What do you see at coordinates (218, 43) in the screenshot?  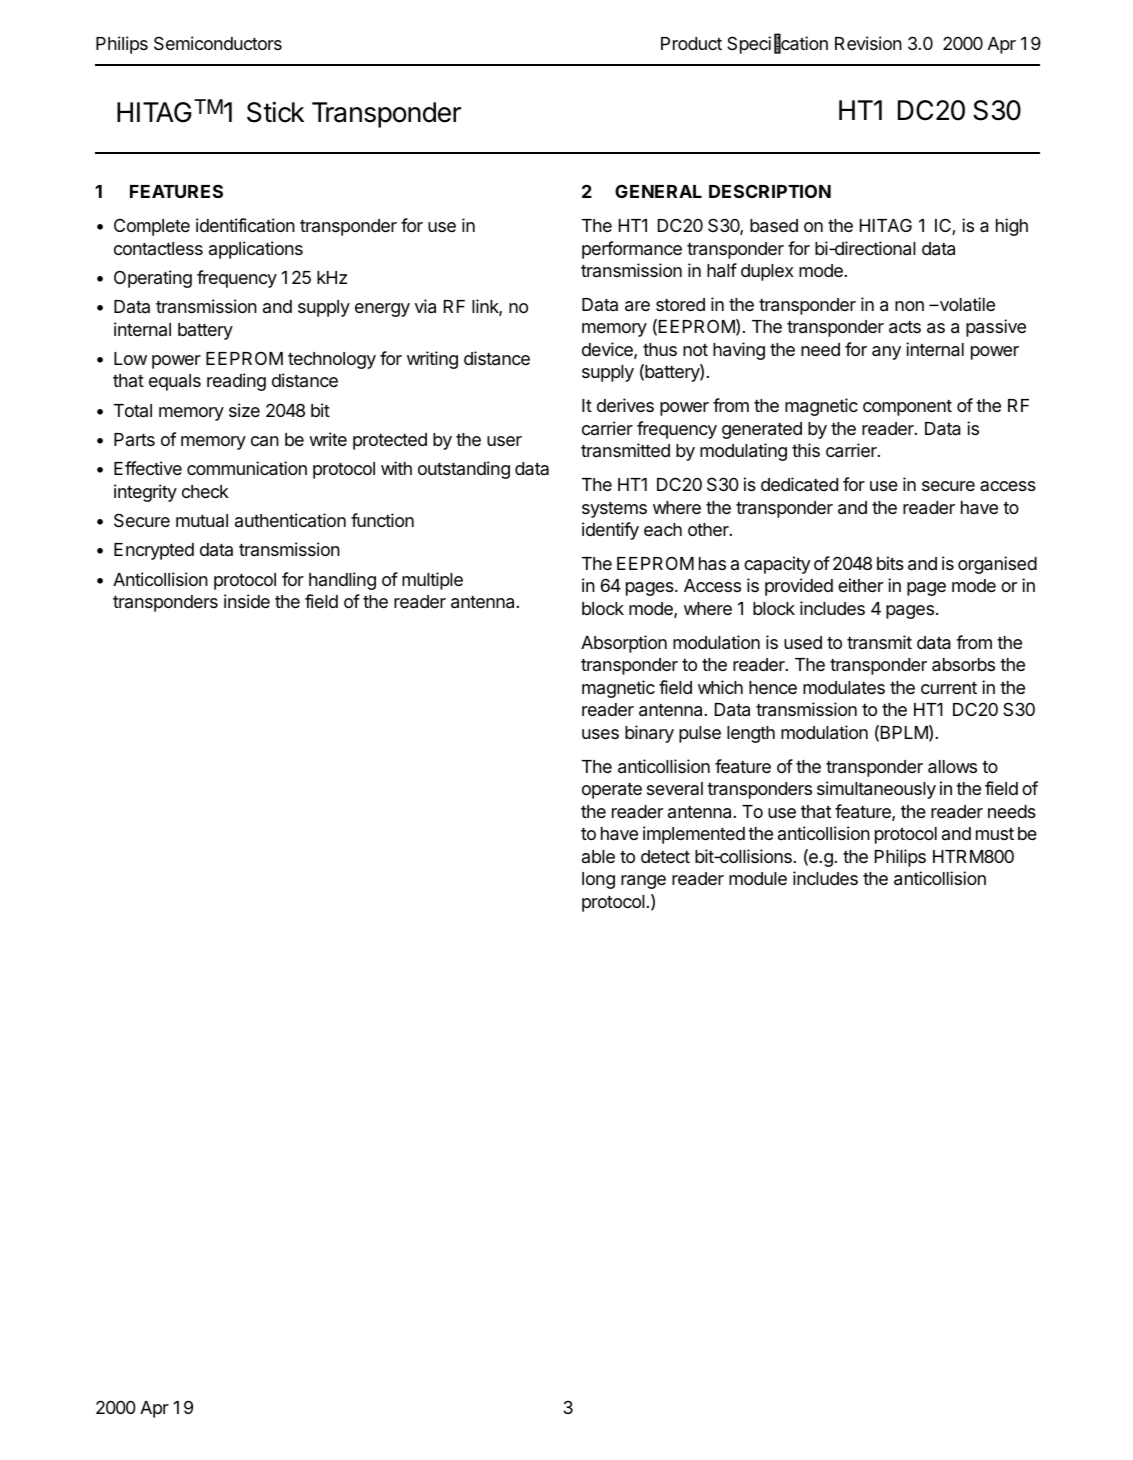 I see `Semiconductors` at bounding box center [218, 43].
